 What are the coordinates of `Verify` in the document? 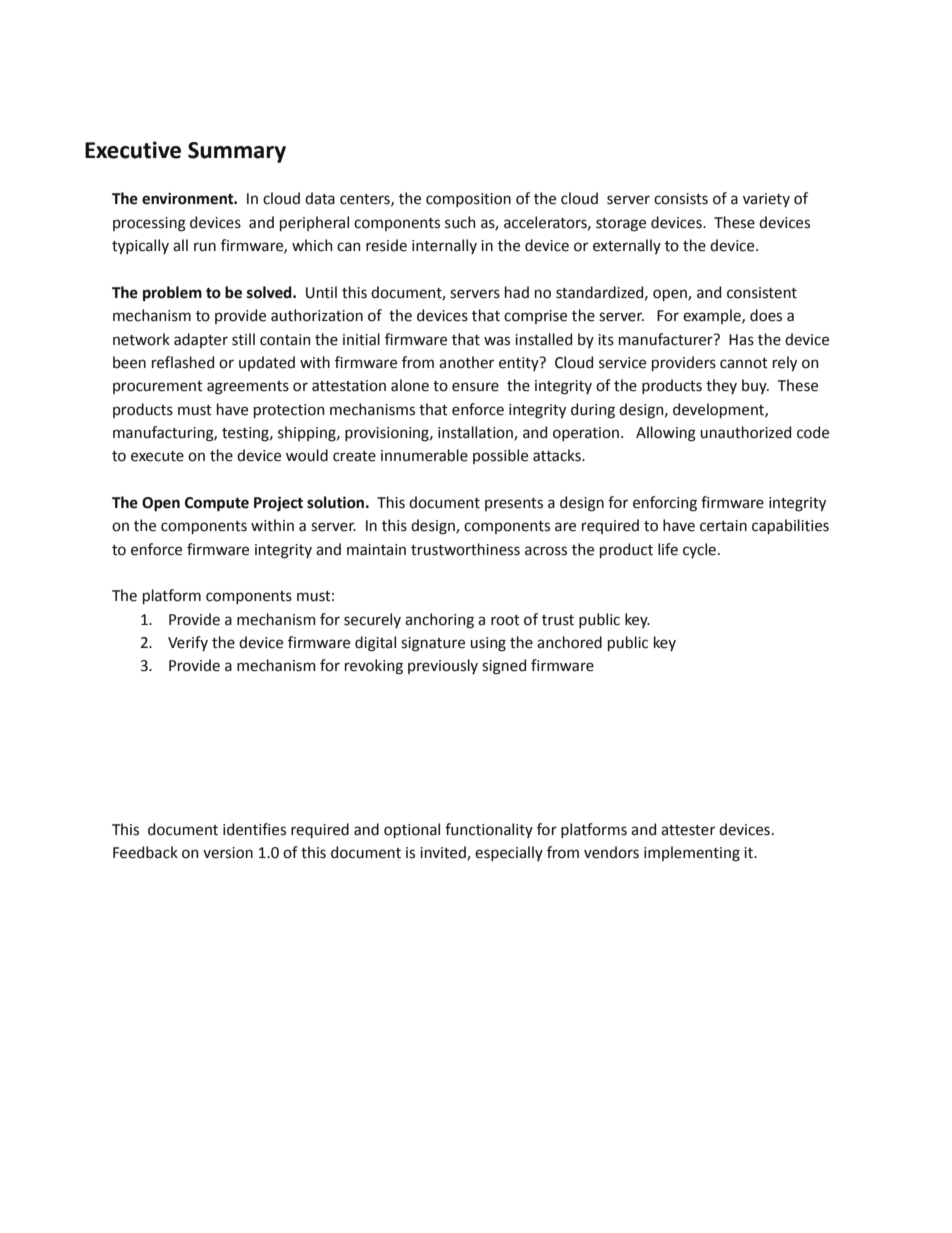 It's located at (188, 643).
